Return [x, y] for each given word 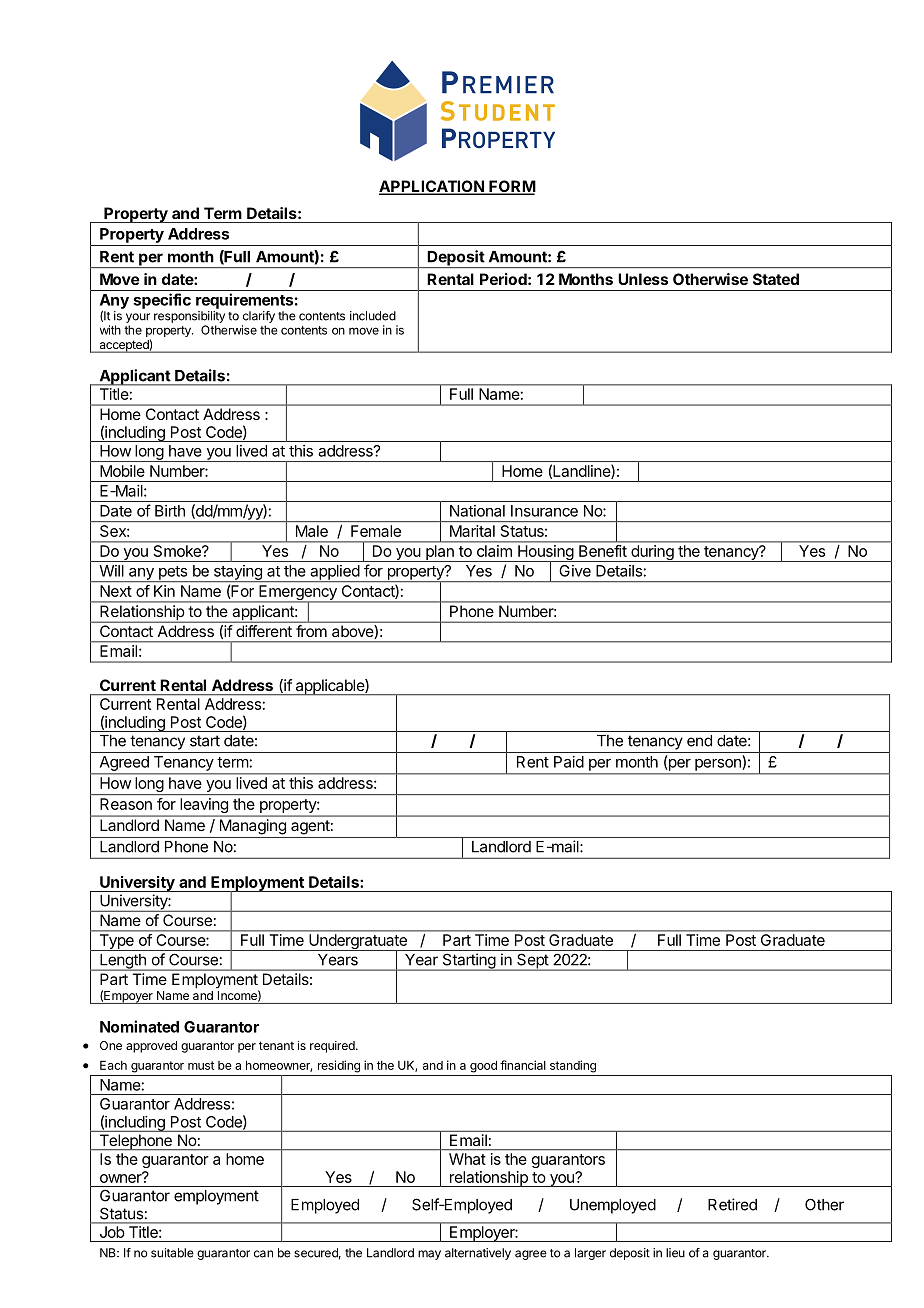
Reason [126, 804]
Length [123, 962]
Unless [643, 279]
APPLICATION [432, 187]
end [699, 741]
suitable [172, 1253]
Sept [532, 962]
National [477, 511]
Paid [569, 762]
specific [162, 301]
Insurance [544, 511]
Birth [170, 511]
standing [573, 1066]
